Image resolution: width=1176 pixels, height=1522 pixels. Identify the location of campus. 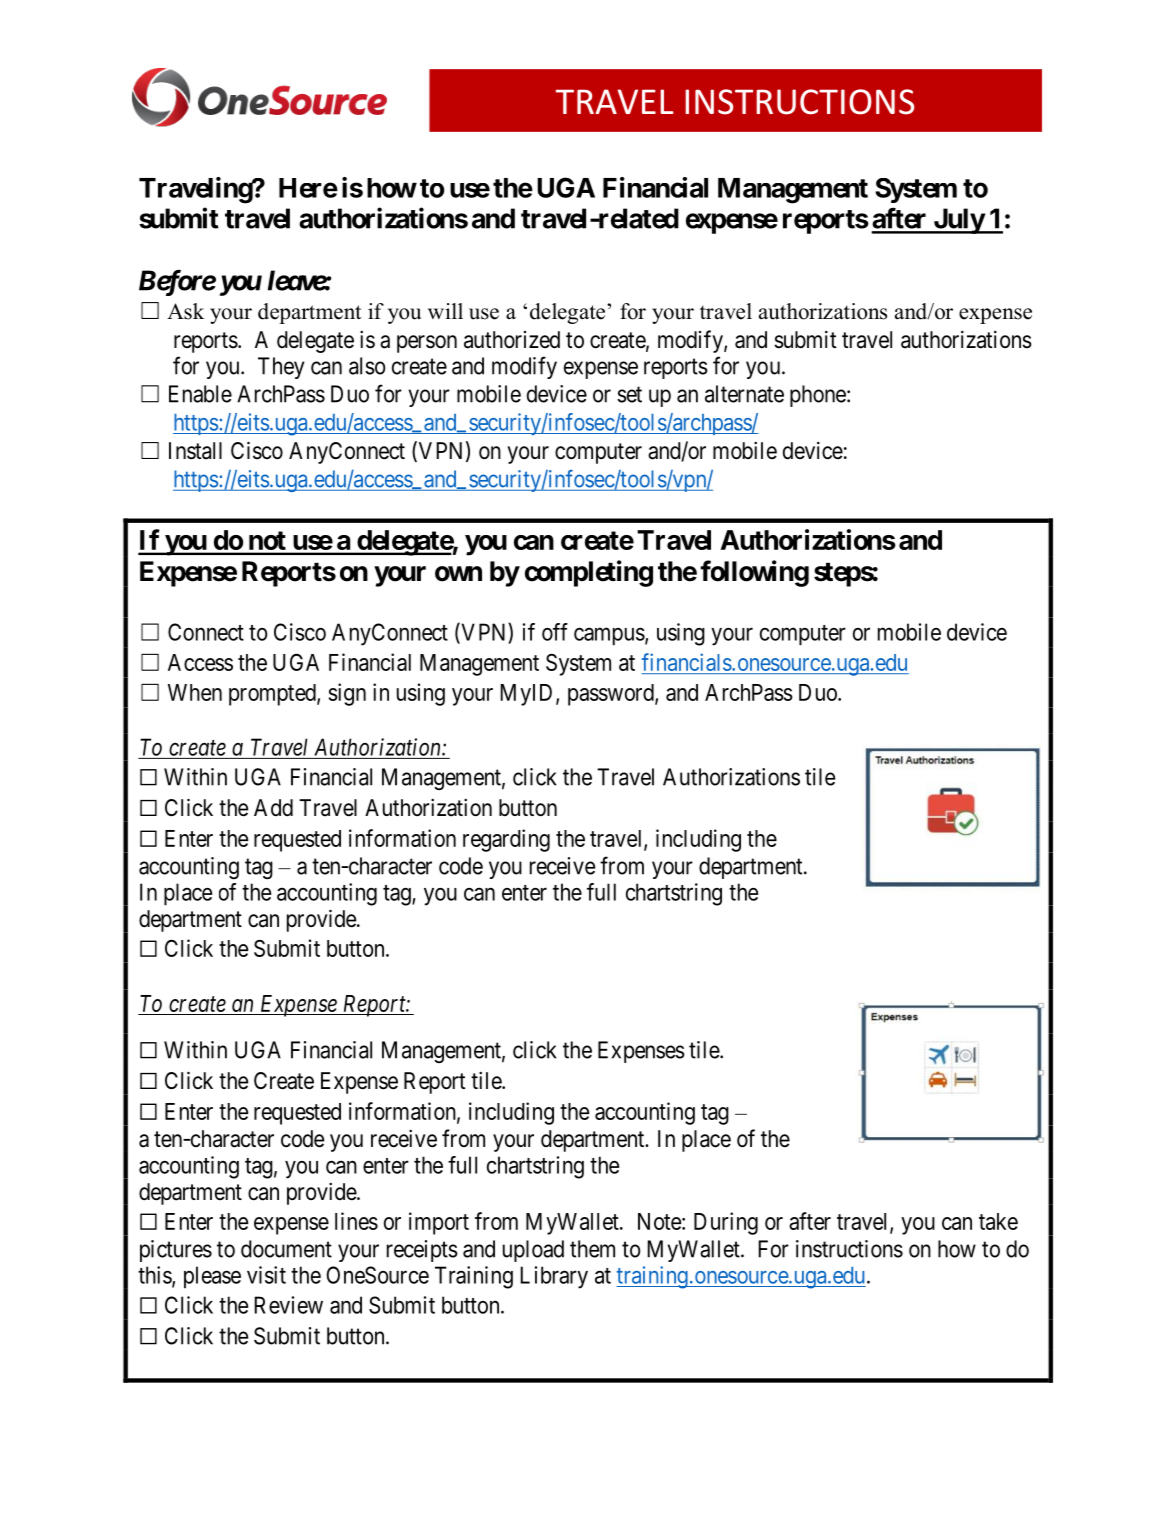
(609, 637).
